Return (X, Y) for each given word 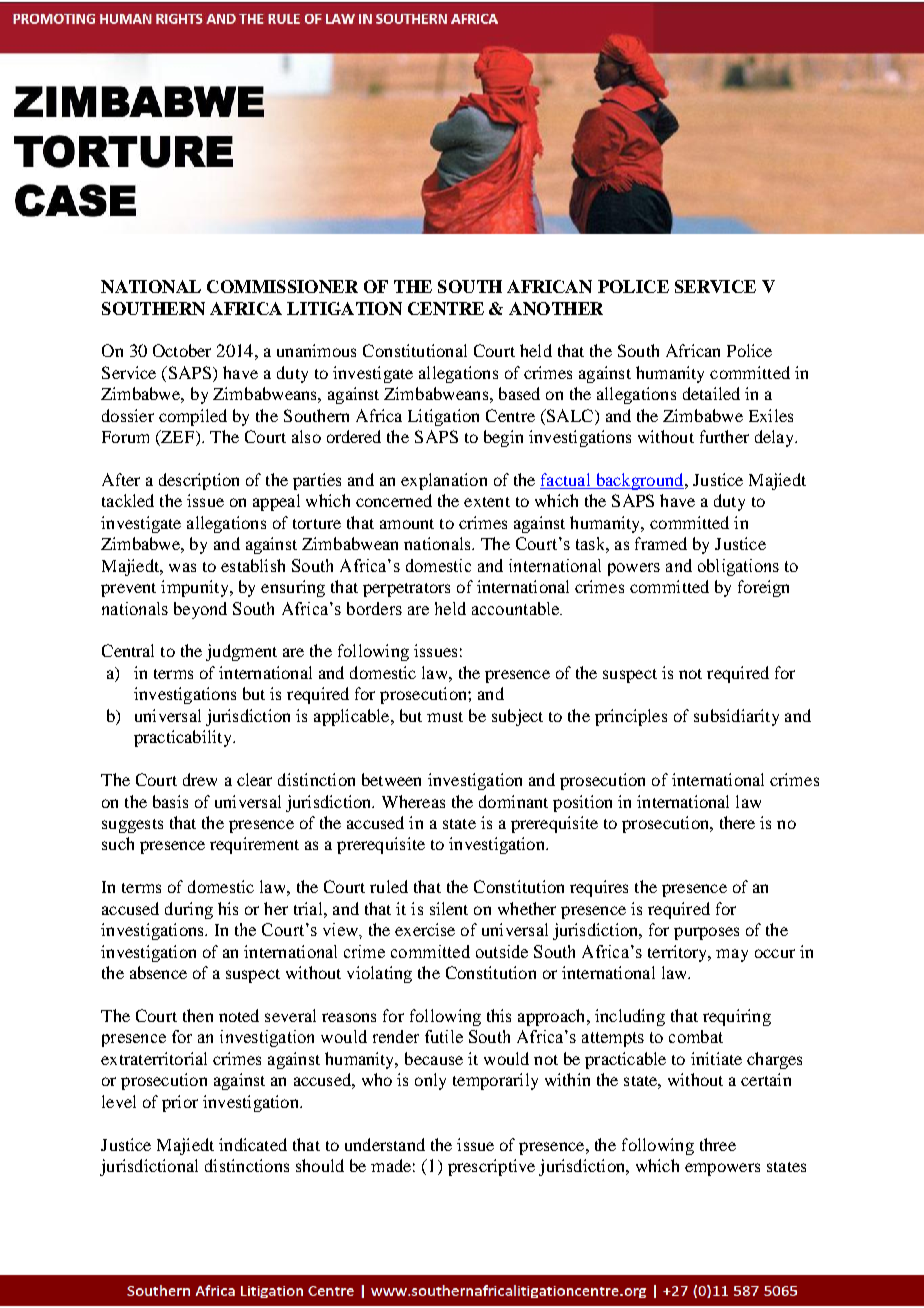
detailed (711, 393)
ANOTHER (556, 308)
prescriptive (491, 1167)
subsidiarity (736, 717)
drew (200, 779)
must (445, 717)
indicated (253, 1144)
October (182, 350)
